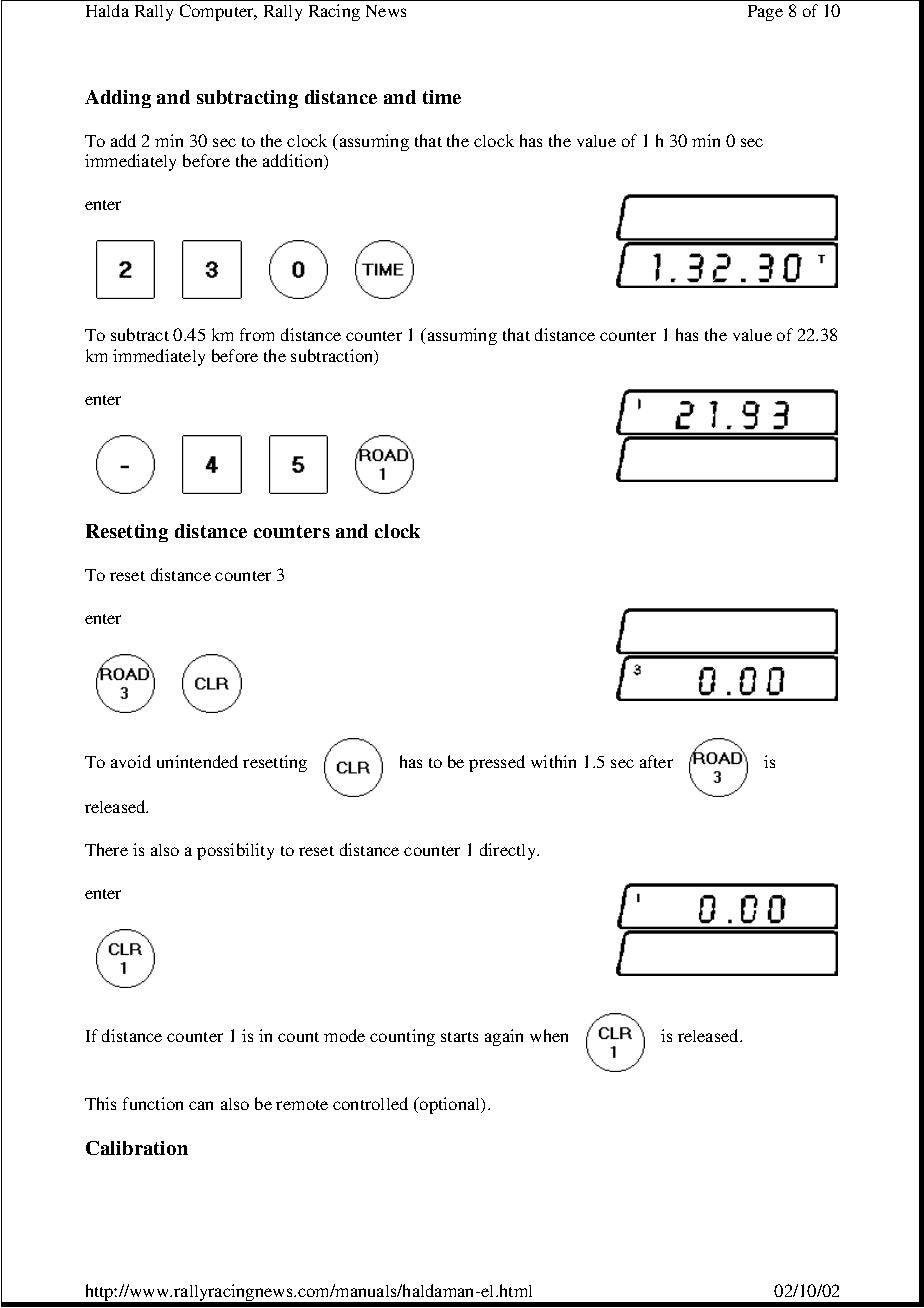  Describe the element at coordinates (197, 761) in the screenshot. I see `unintended` at that location.
